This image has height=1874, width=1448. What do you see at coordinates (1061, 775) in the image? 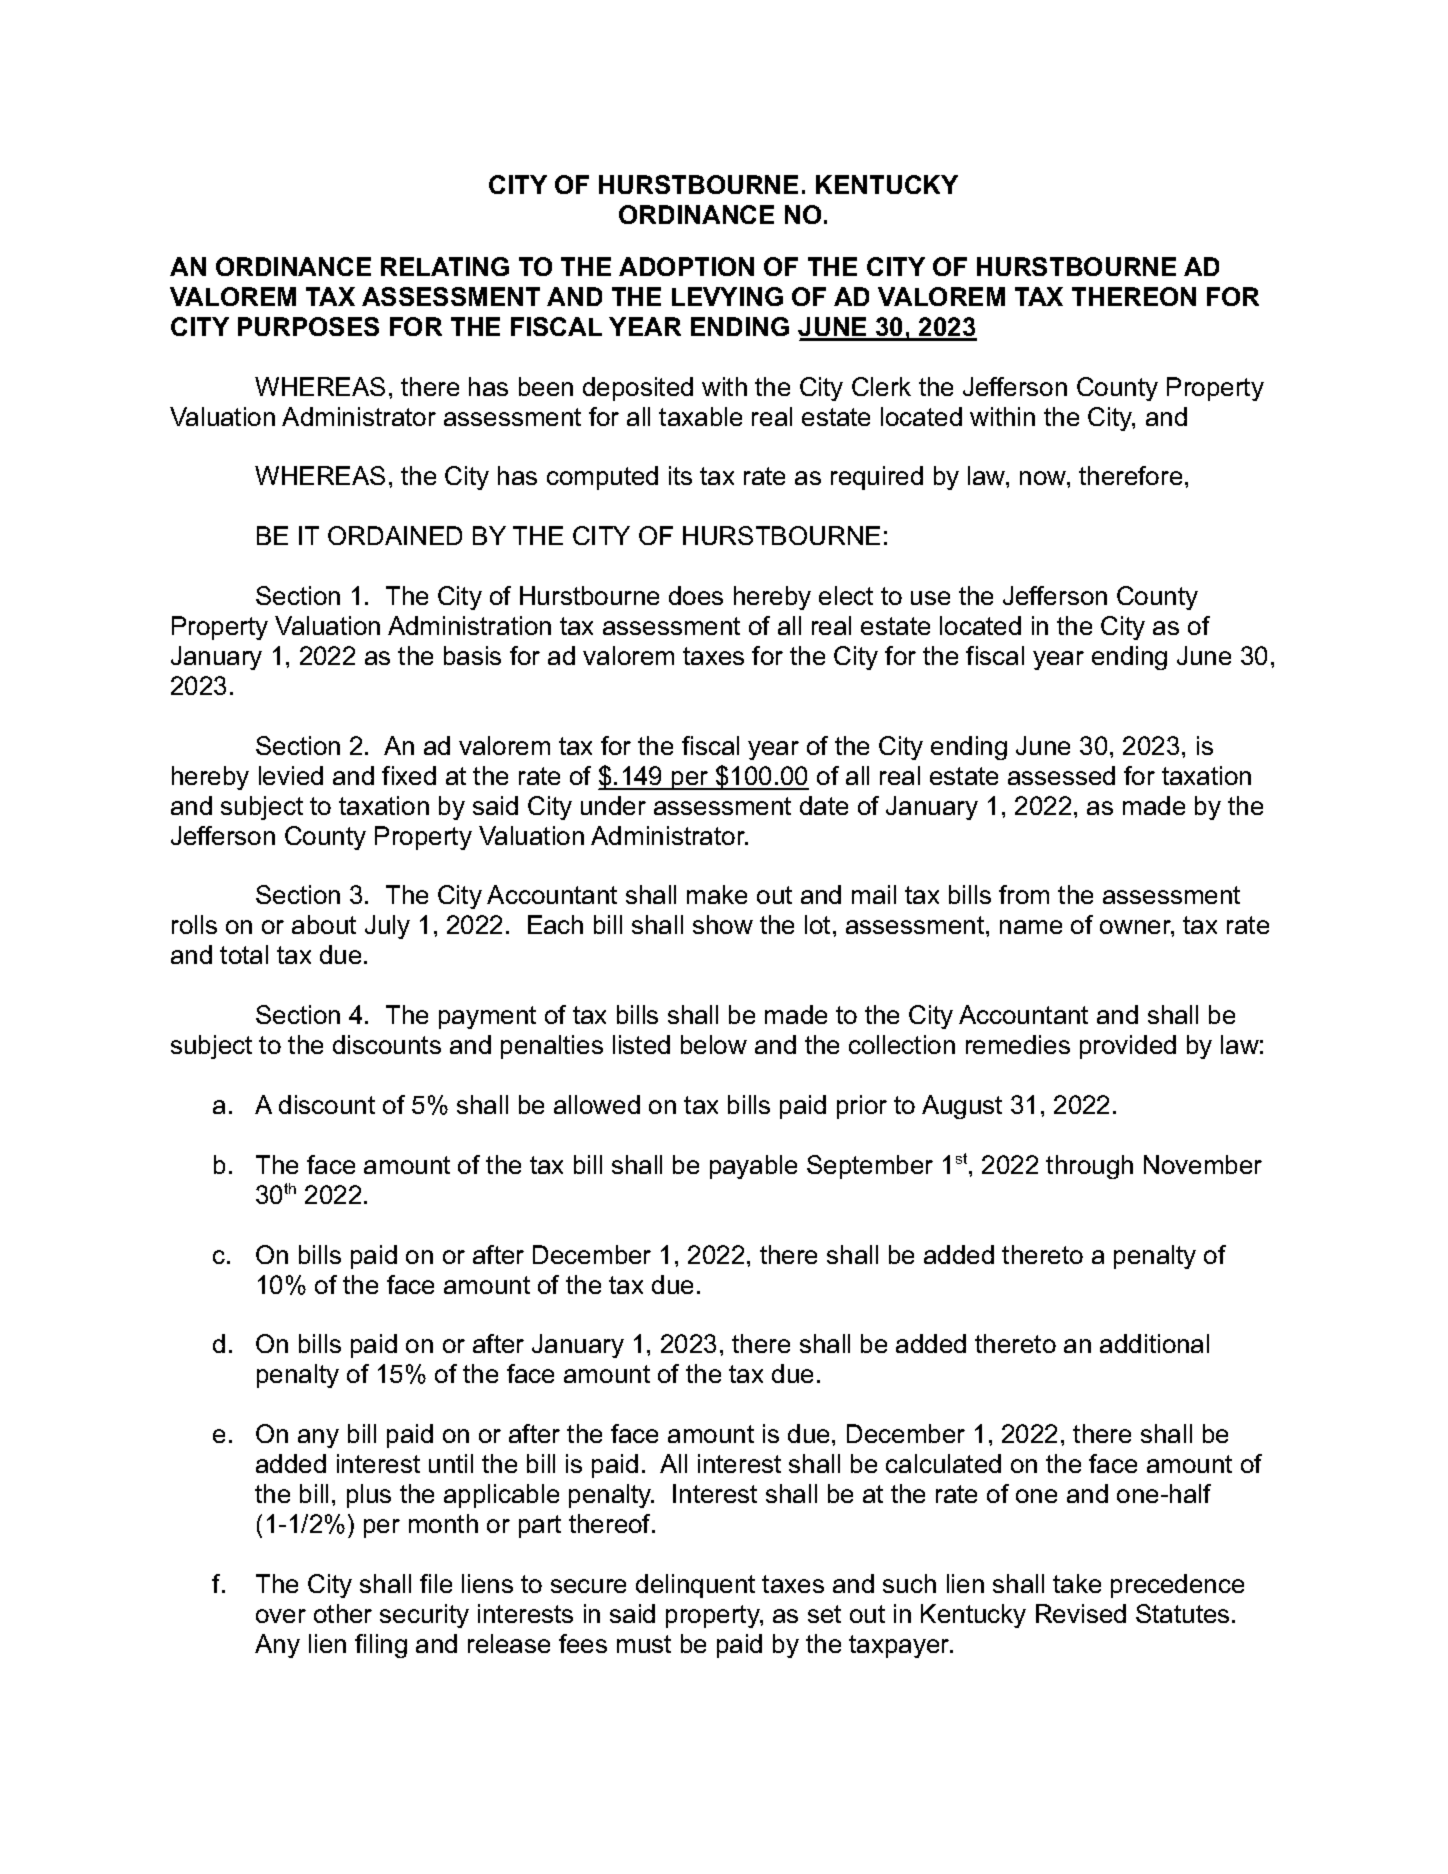
I see `assessed` at bounding box center [1061, 775].
